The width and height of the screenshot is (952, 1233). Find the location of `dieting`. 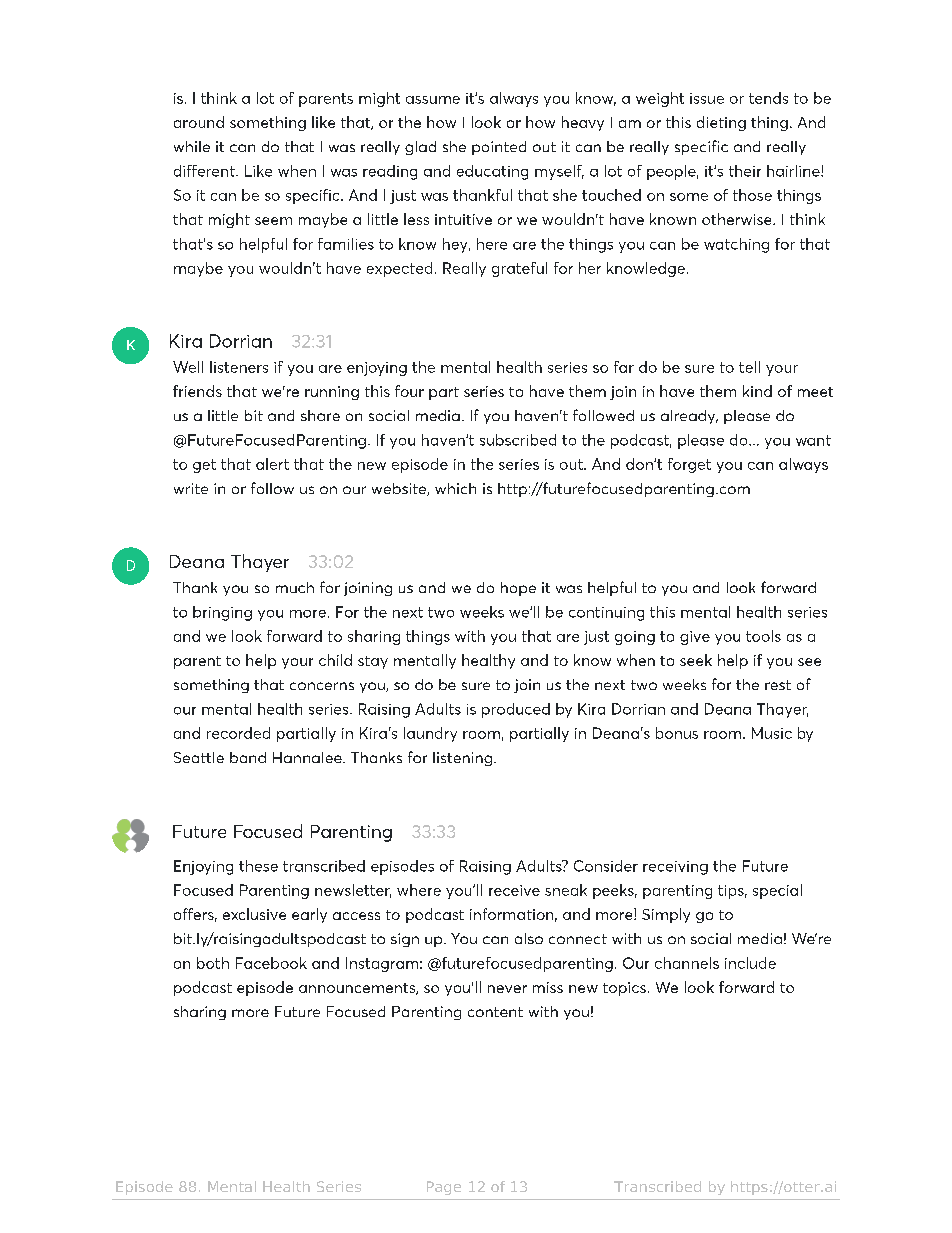

dieting is located at coordinates (721, 123).
